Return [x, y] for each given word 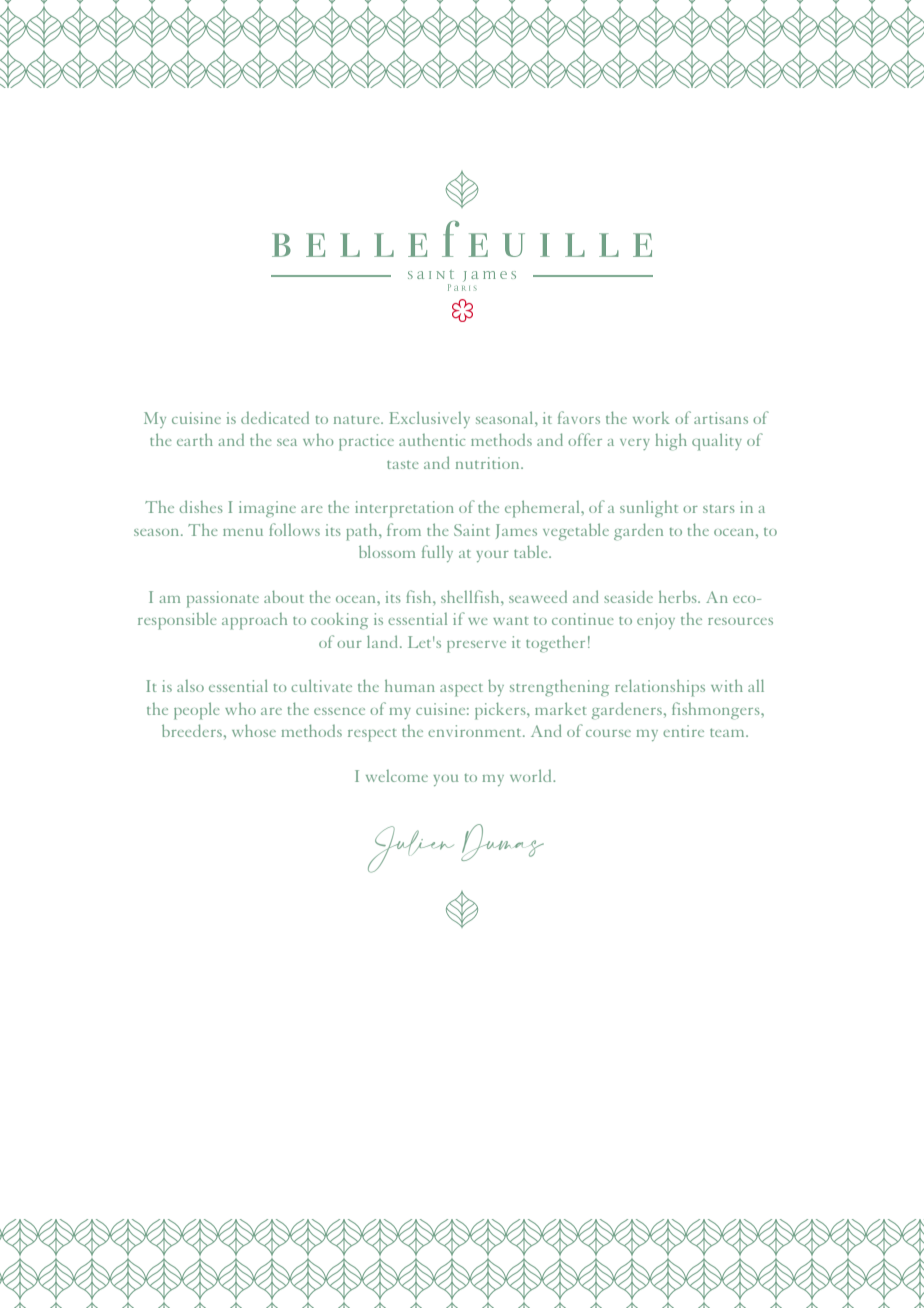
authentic [432, 440]
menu [243, 532]
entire [683, 731]
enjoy [656, 621]
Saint [472, 530]
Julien [411, 849]
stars [719, 509]
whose [254, 730]
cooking [339, 620]
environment [476, 731]
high [671, 442]
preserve [476, 647]
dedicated [275, 417]
